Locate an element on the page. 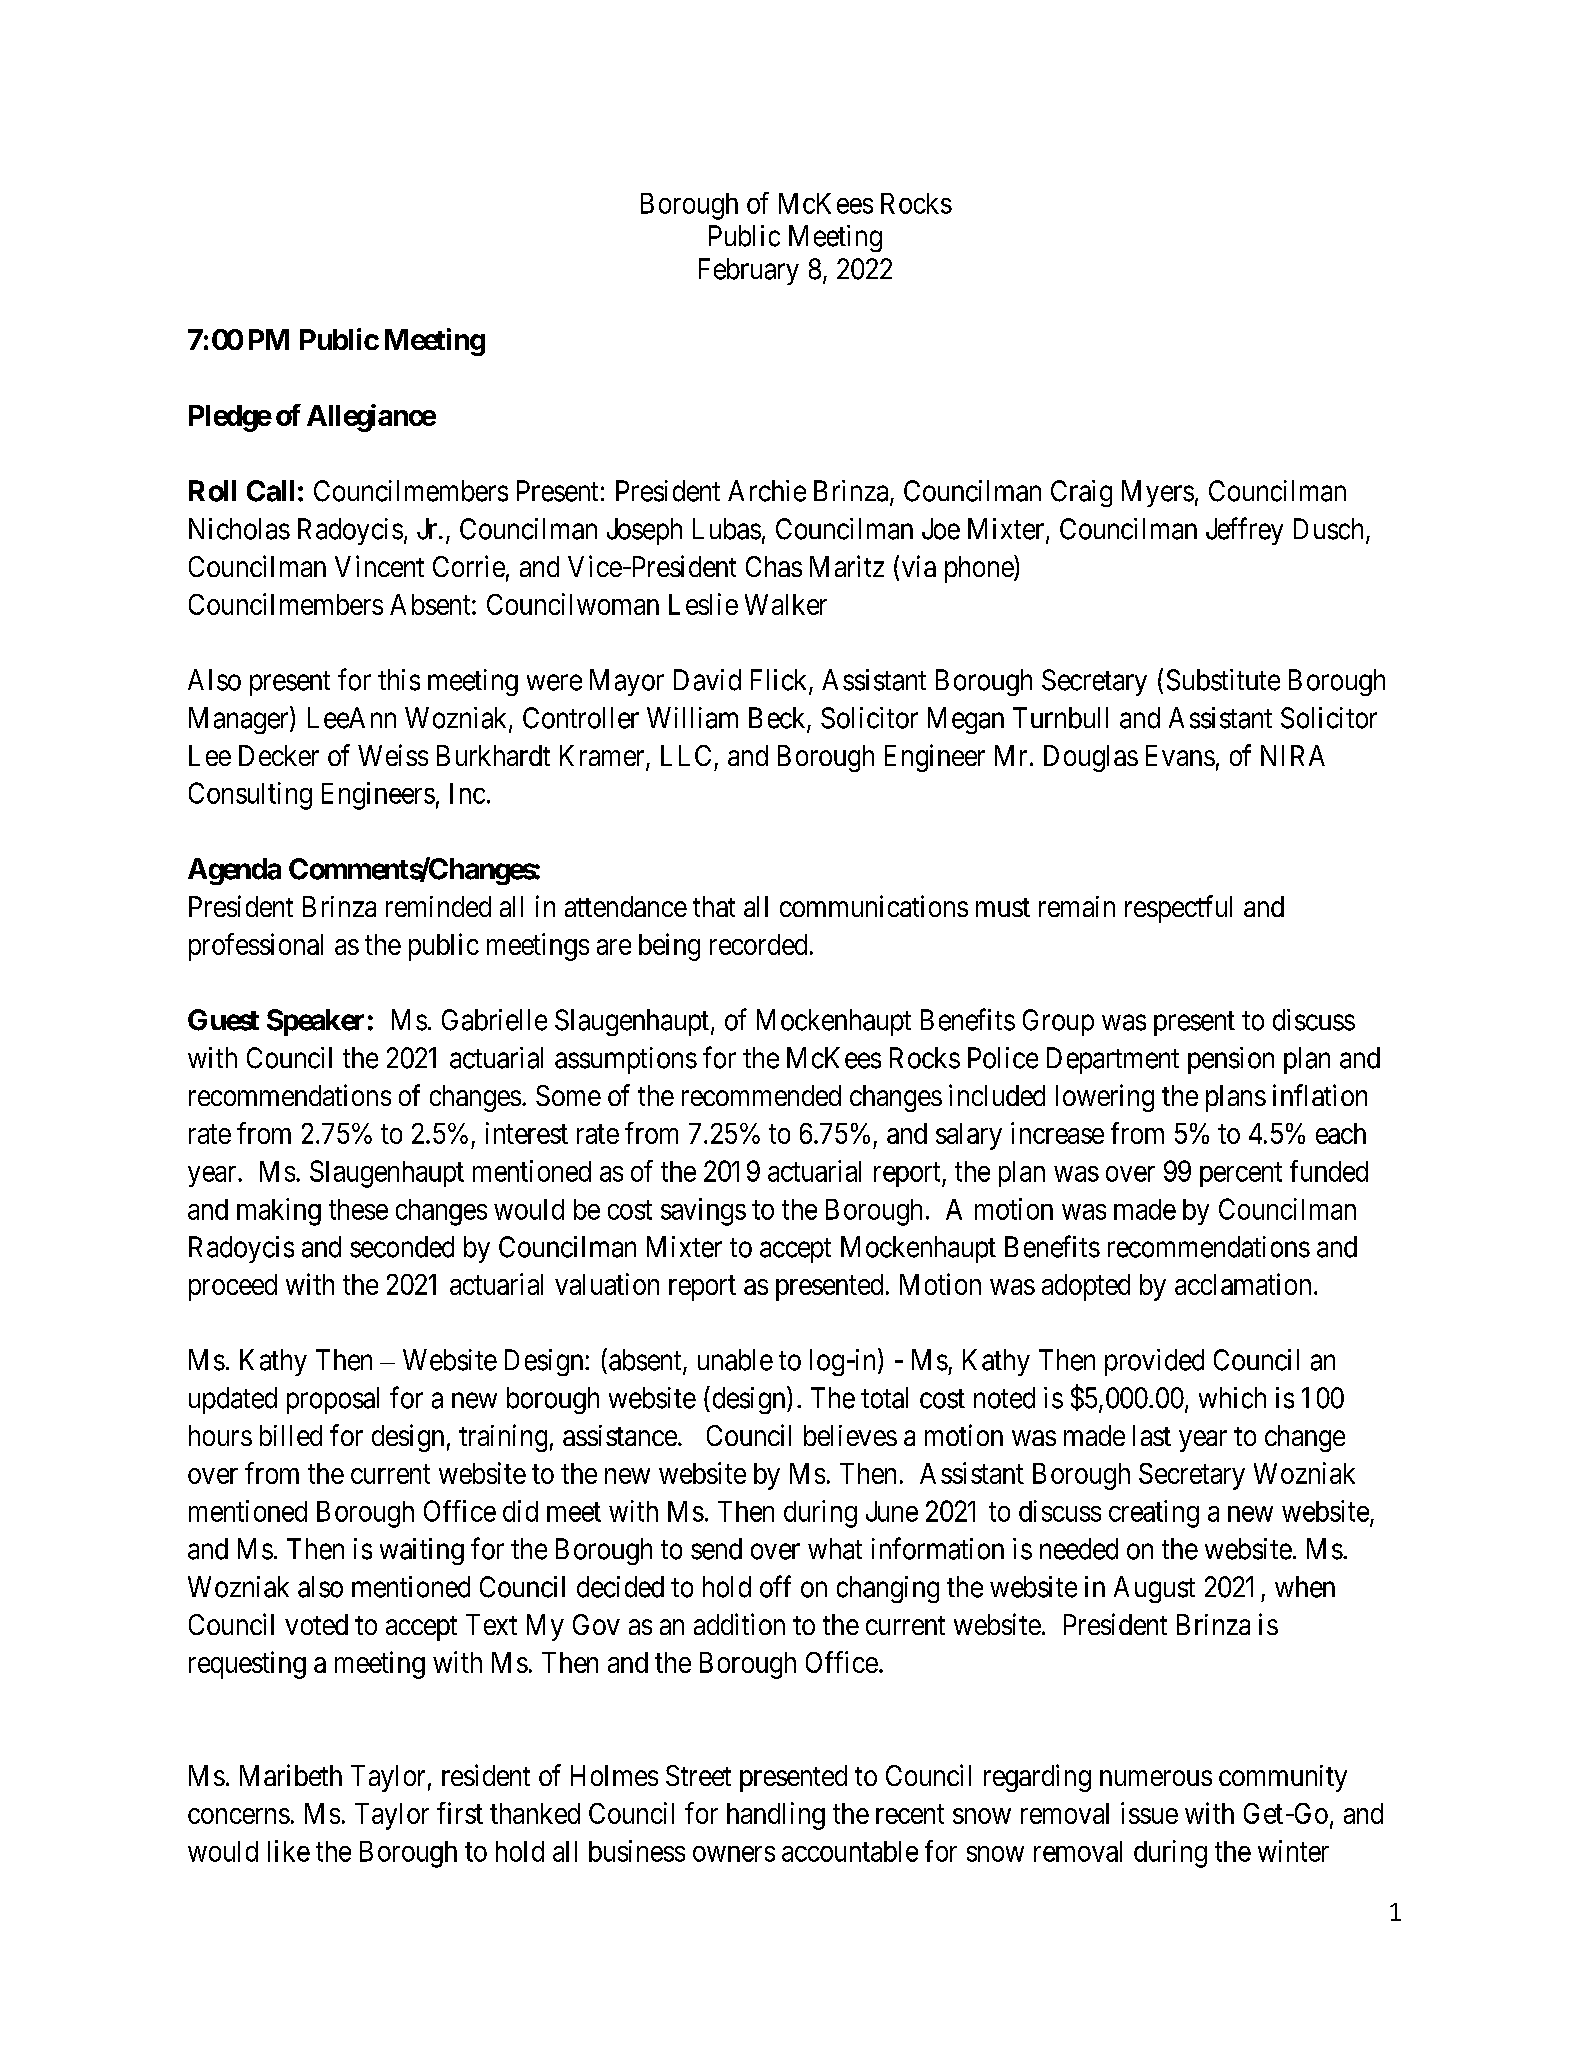  respectful is located at coordinates (1178, 909).
